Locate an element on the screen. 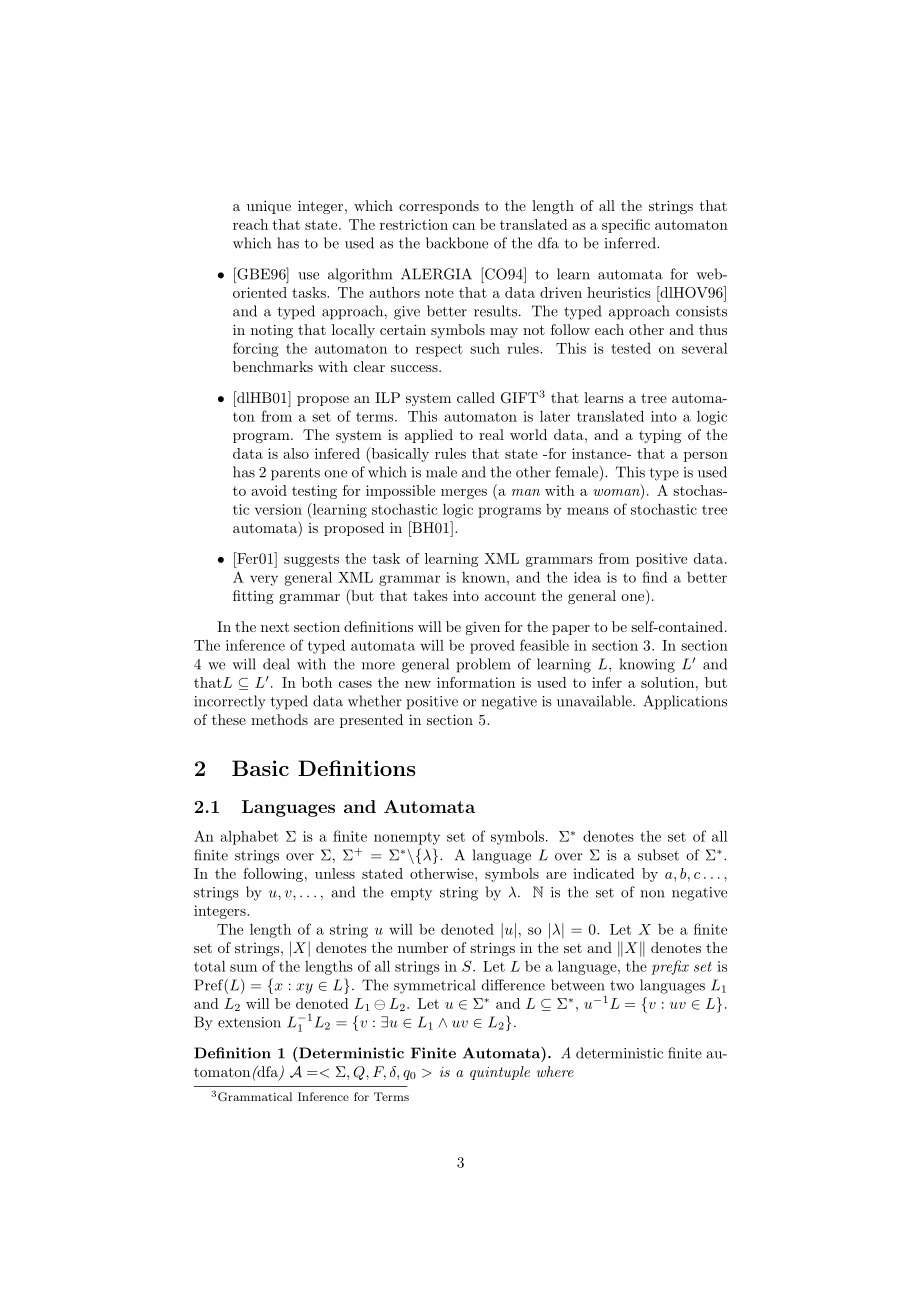  extension is located at coordinates (249, 1022).
